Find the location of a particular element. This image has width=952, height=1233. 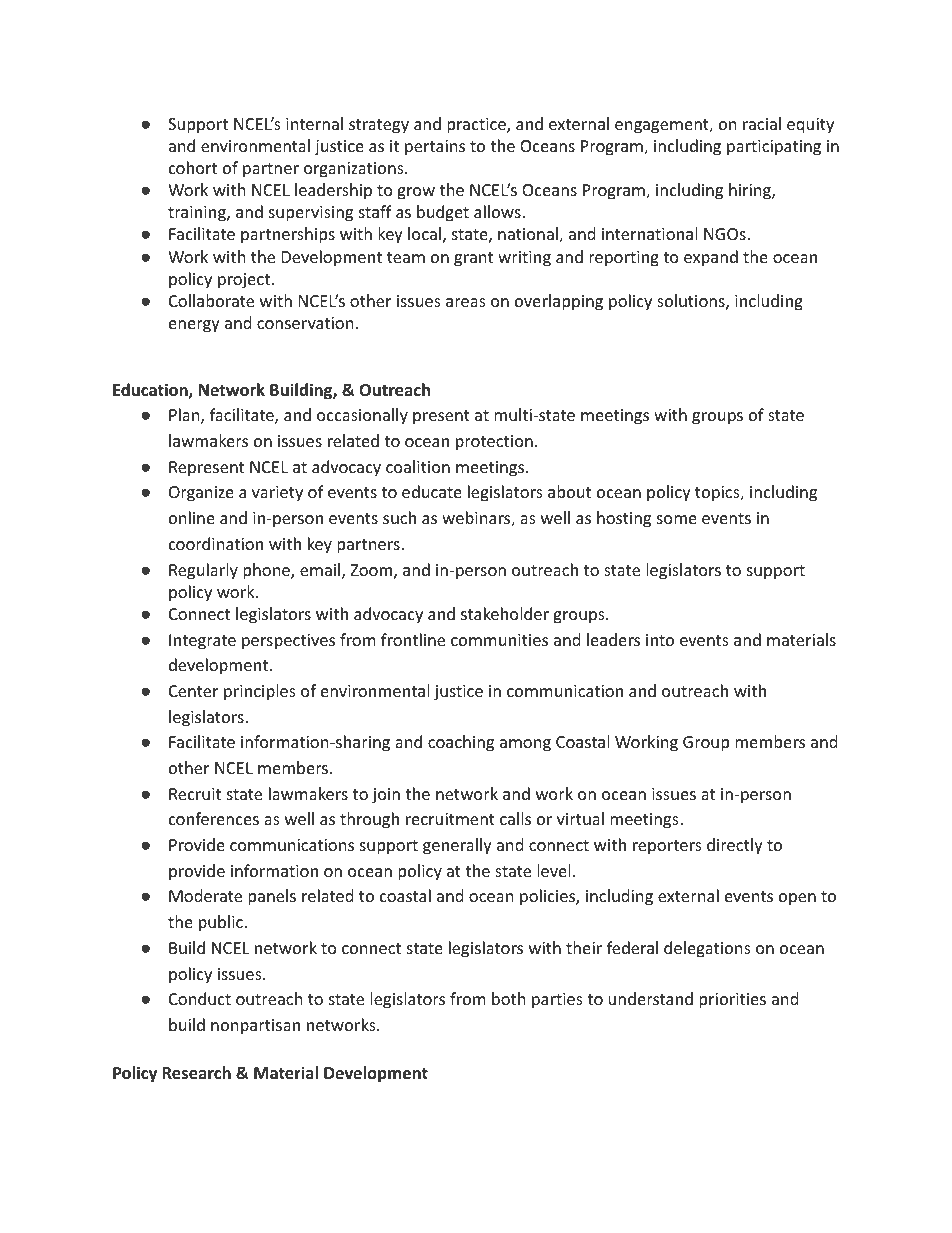

both is located at coordinates (509, 998).
